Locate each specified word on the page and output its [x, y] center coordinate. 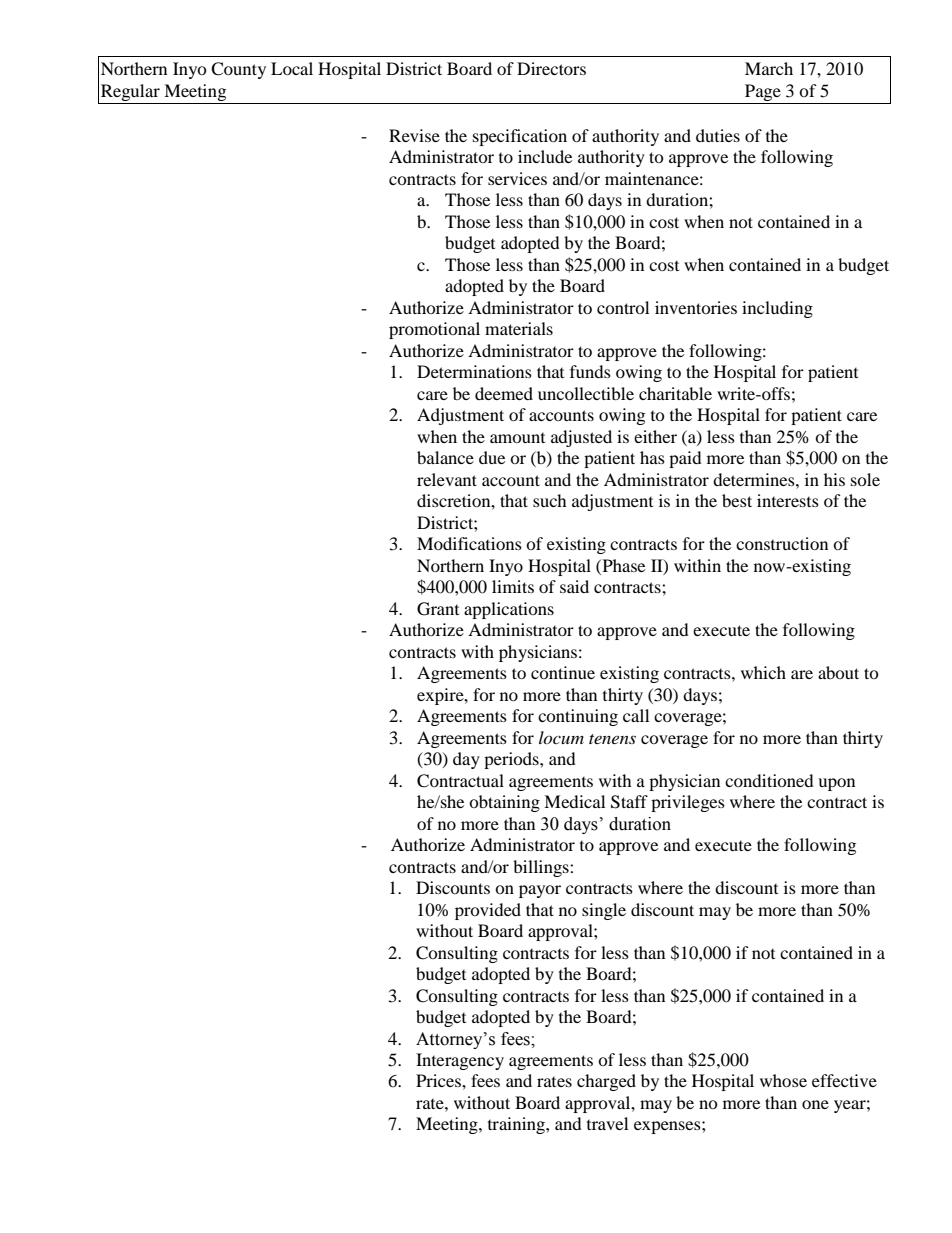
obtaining [504, 803]
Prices [439, 1080]
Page [763, 92]
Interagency [460, 1061]
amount [517, 438]
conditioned [769, 780]
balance [445, 457]
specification [520, 137]
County [238, 70]
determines [755, 479]
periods [512, 760]
